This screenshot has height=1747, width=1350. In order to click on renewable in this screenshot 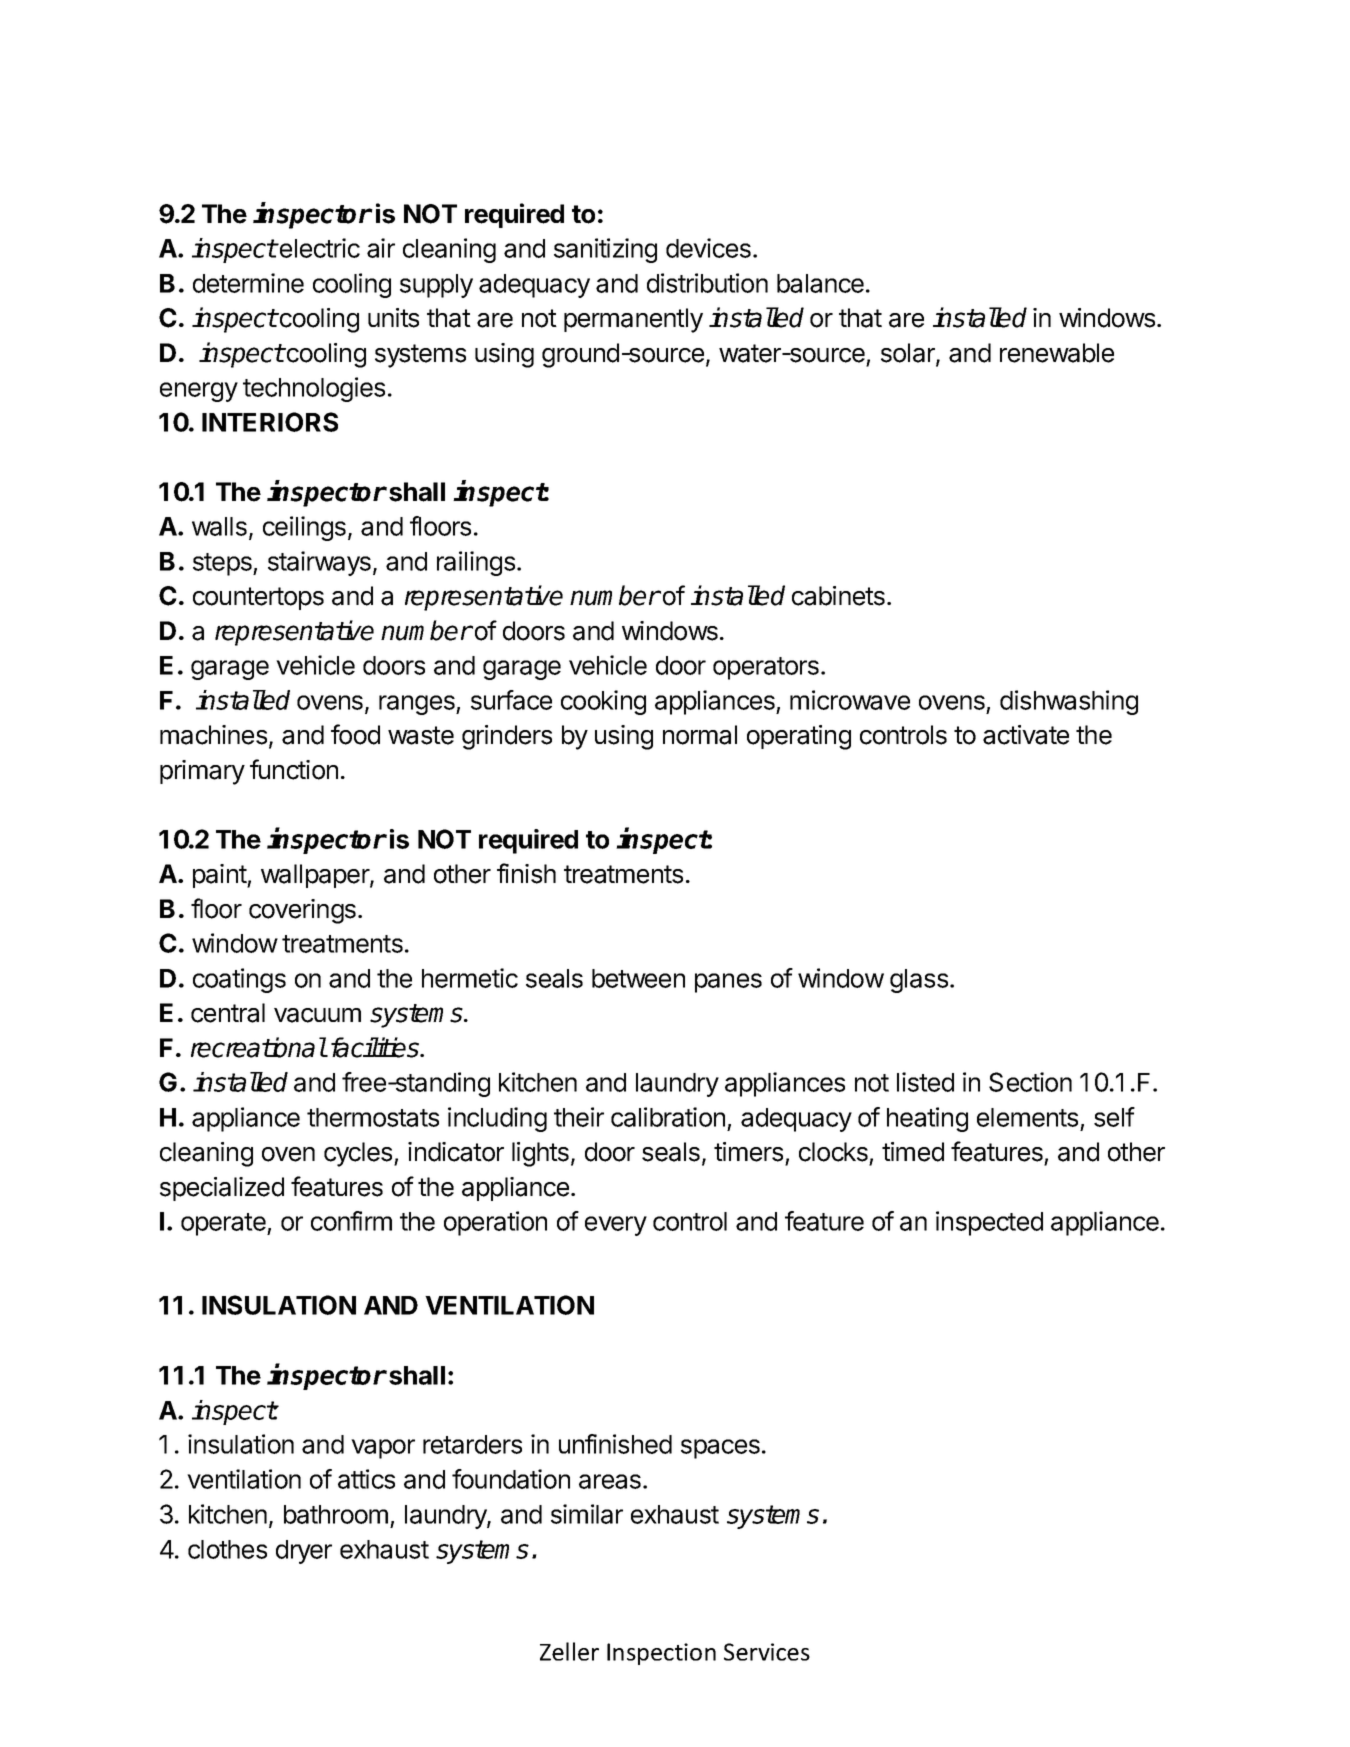, I will do `click(1057, 353)`.
